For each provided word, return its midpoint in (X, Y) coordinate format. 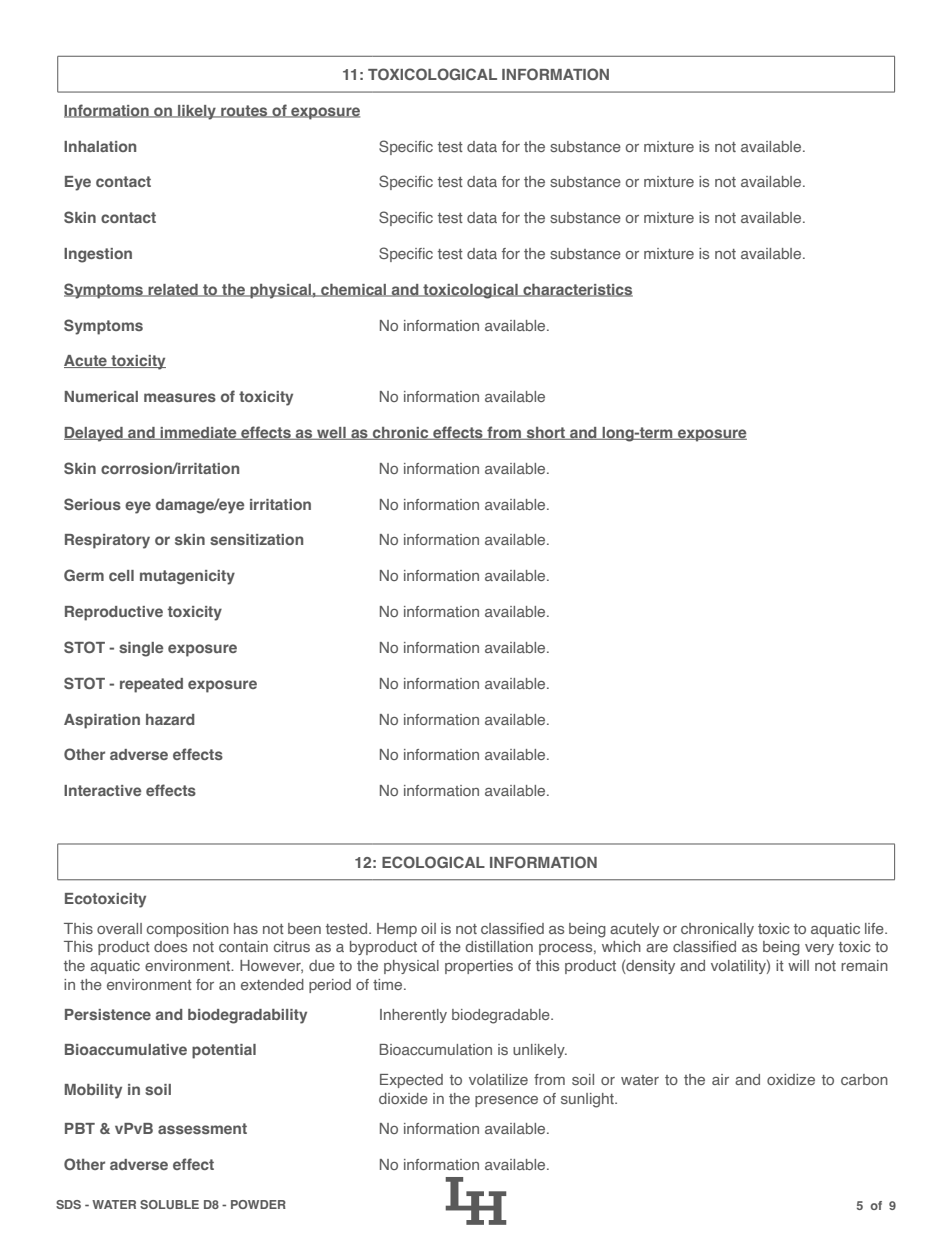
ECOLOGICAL (433, 862)
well (331, 433)
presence (506, 1101)
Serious (92, 504)
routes (244, 111)
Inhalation (100, 146)
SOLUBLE (169, 1204)
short (546, 433)
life (875, 928)
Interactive (102, 790)
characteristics (577, 290)
